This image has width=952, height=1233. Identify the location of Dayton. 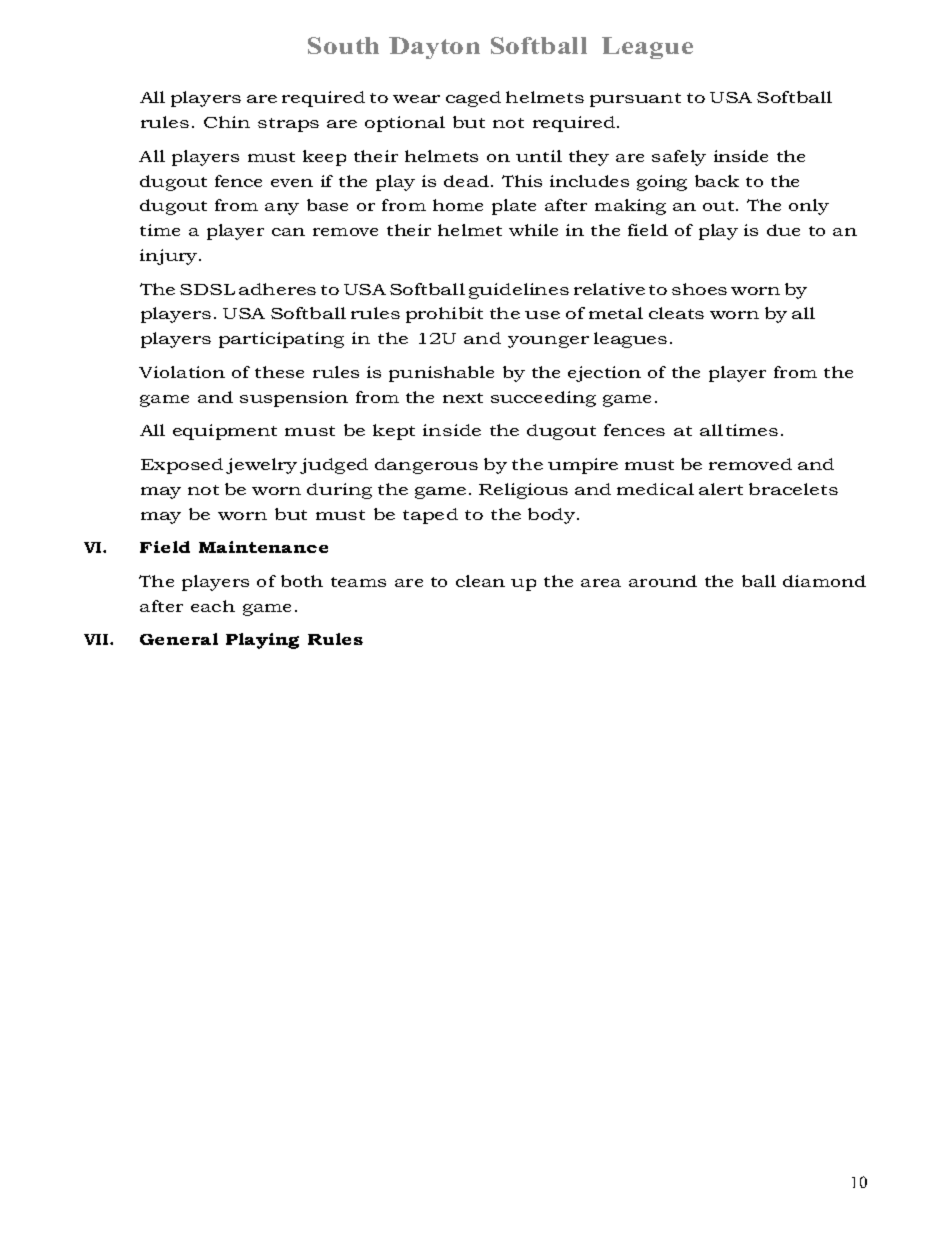
(434, 48).
